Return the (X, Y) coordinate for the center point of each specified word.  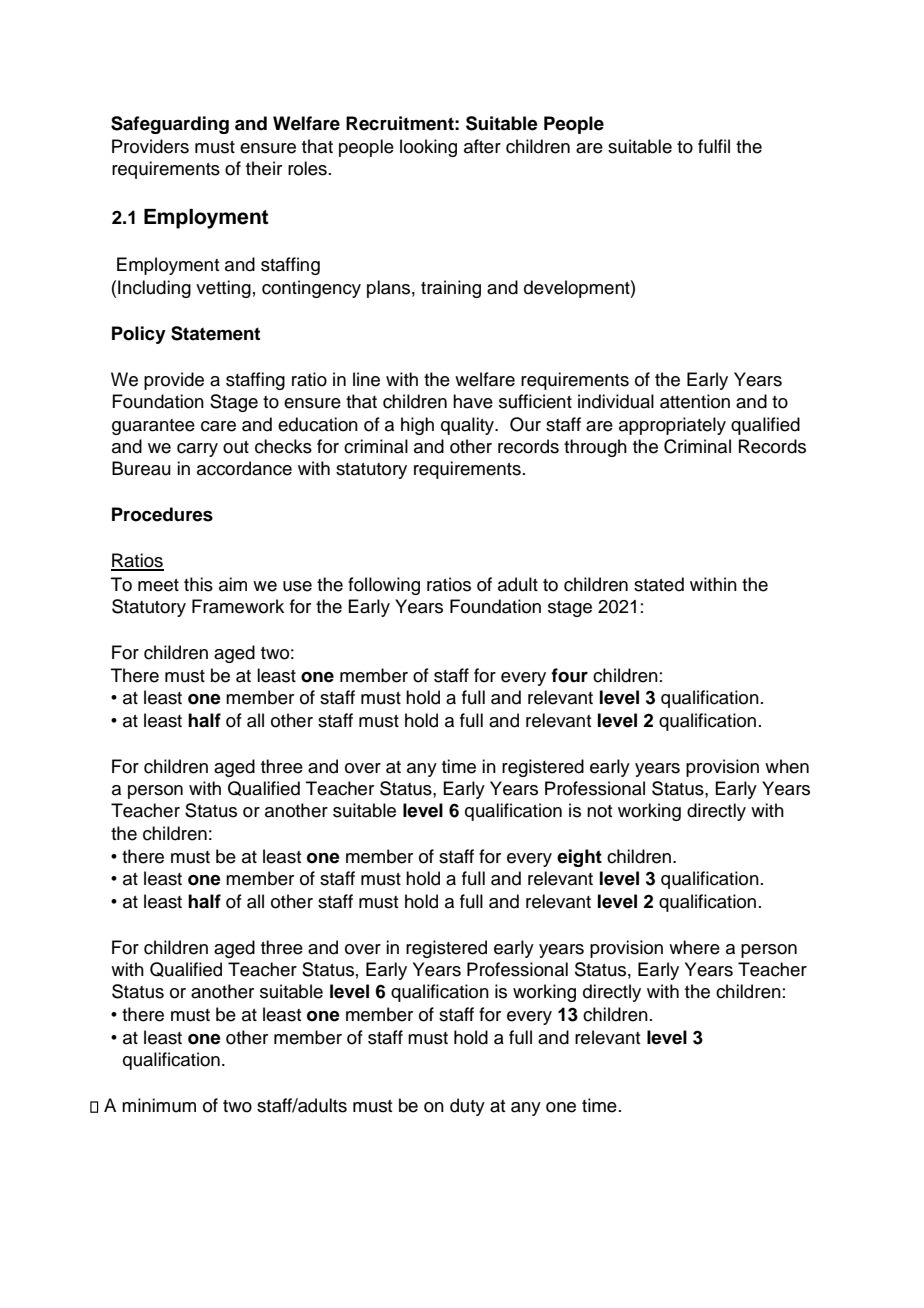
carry (197, 450)
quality (468, 426)
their (264, 168)
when (787, 766)
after (482, 146)
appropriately (672, 426)
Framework (238, 606)
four (569, 675)
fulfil (714, 146)
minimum (159, 1105)
